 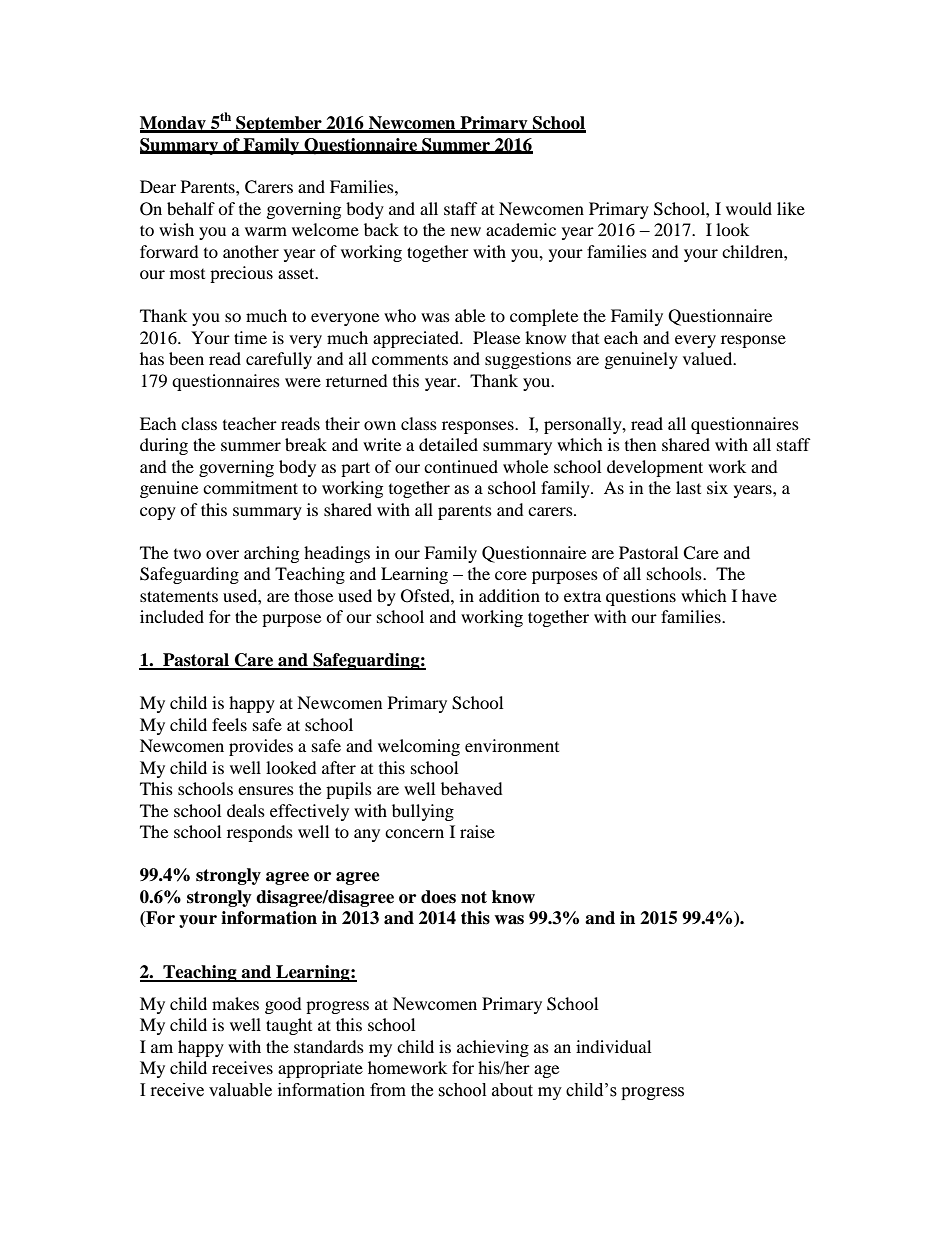 What do you see at coordinates (749, 208) in the document?
I see `would` at bounding box center [749, 208].
